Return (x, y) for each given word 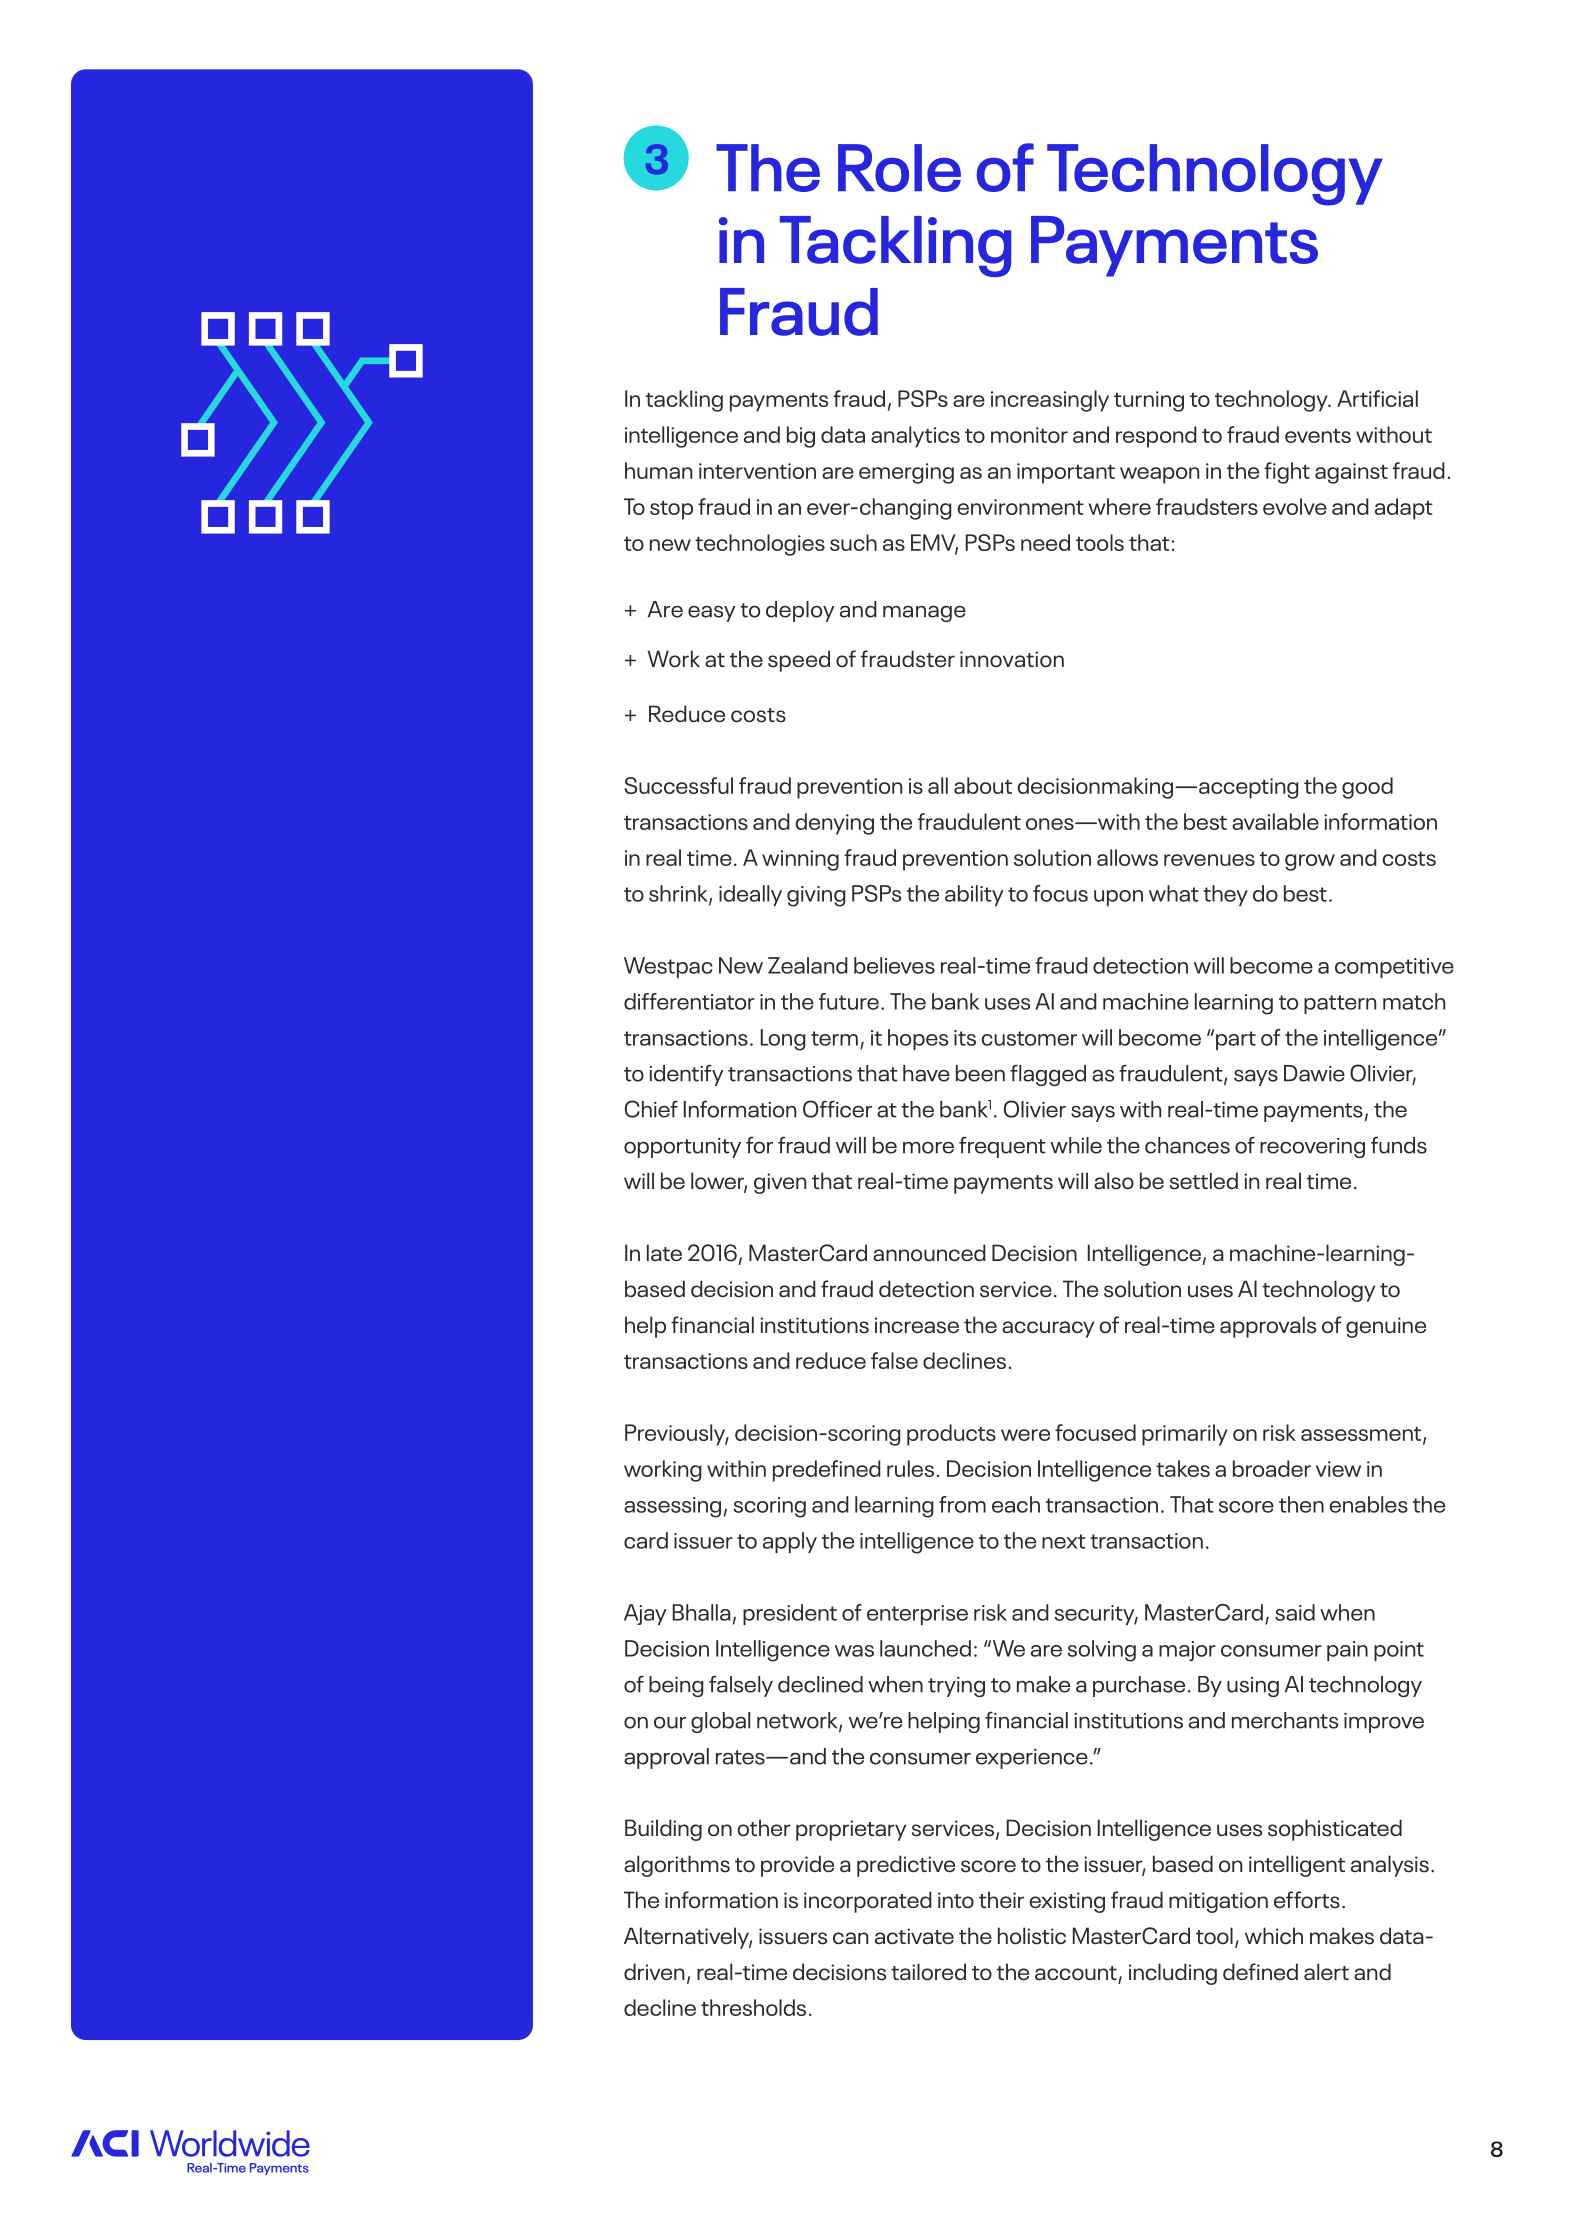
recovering (1312, 1148)
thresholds (753, 2007)
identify (686, 1075)
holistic (1032, 1936)
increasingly (1050, 401)
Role (899, 168)
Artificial (1377, 398)
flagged (1048, 1075)
